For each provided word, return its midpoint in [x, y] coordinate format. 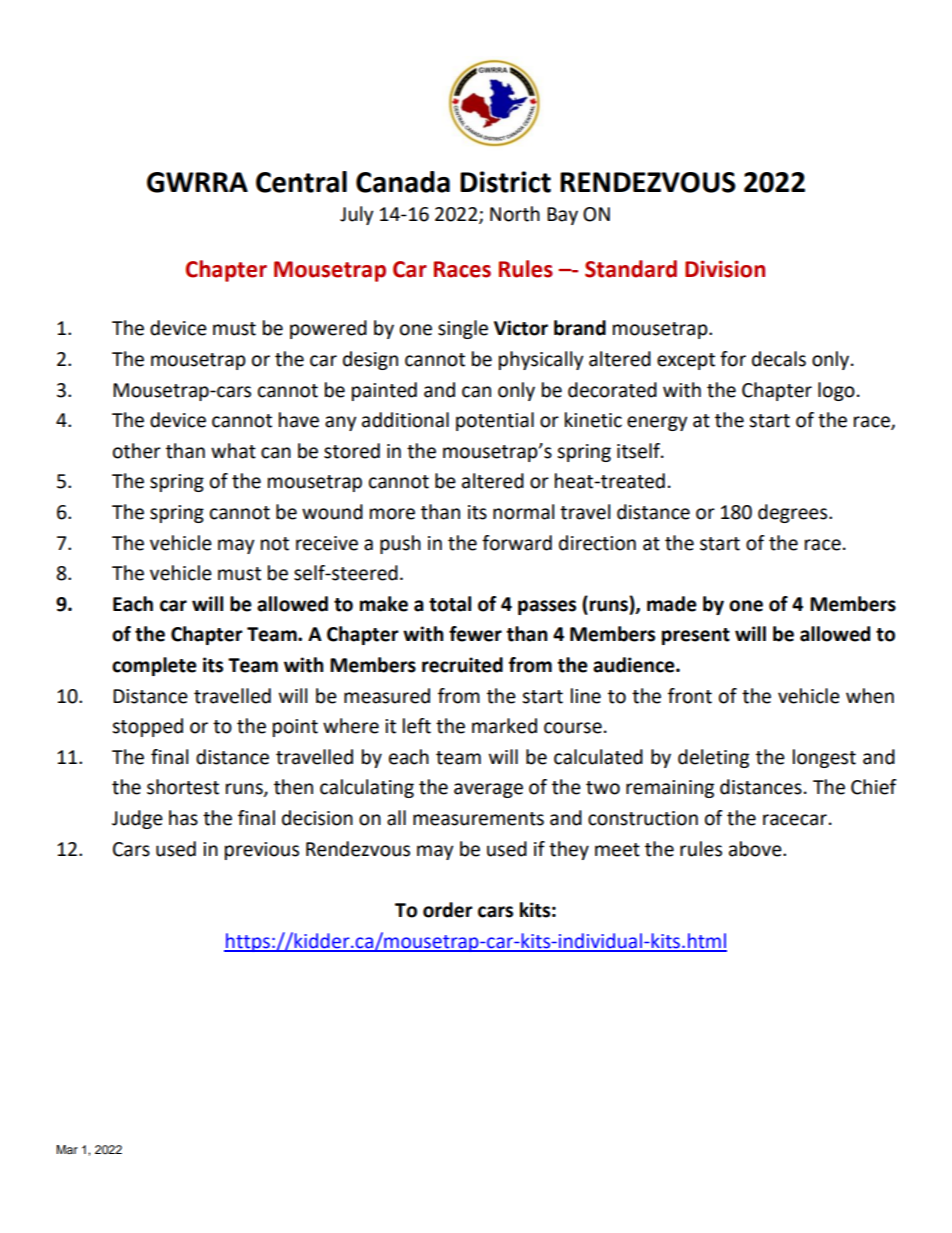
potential [495, 421]
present [696, 636]
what [233, 451]
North [515, 214]
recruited [462, 665]
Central [301, 182]
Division [725, 269]
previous [262, 851]
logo [836, 391]
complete [154, 666]
